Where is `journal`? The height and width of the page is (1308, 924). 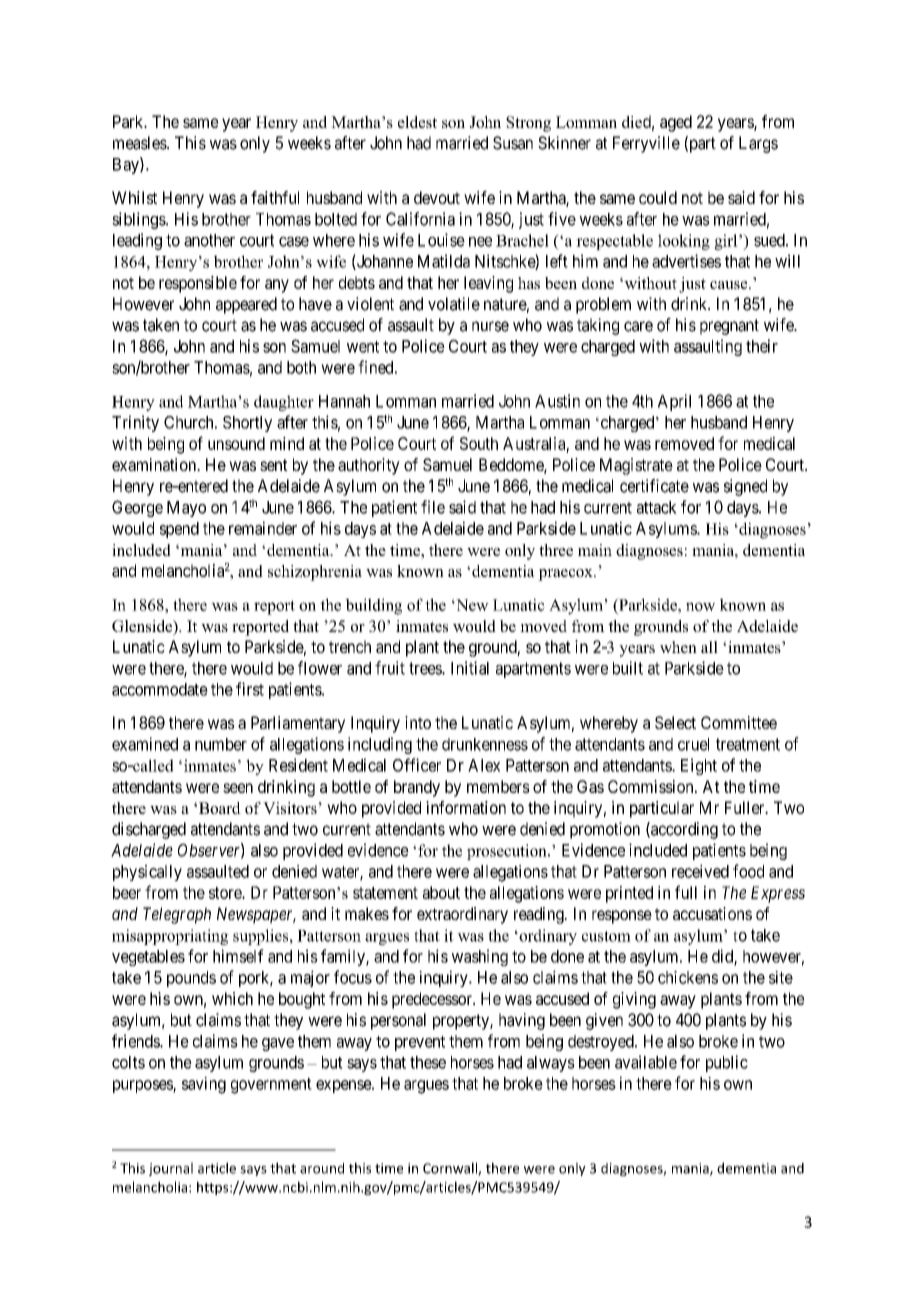
journal is located at coordinates (171, 1169).
